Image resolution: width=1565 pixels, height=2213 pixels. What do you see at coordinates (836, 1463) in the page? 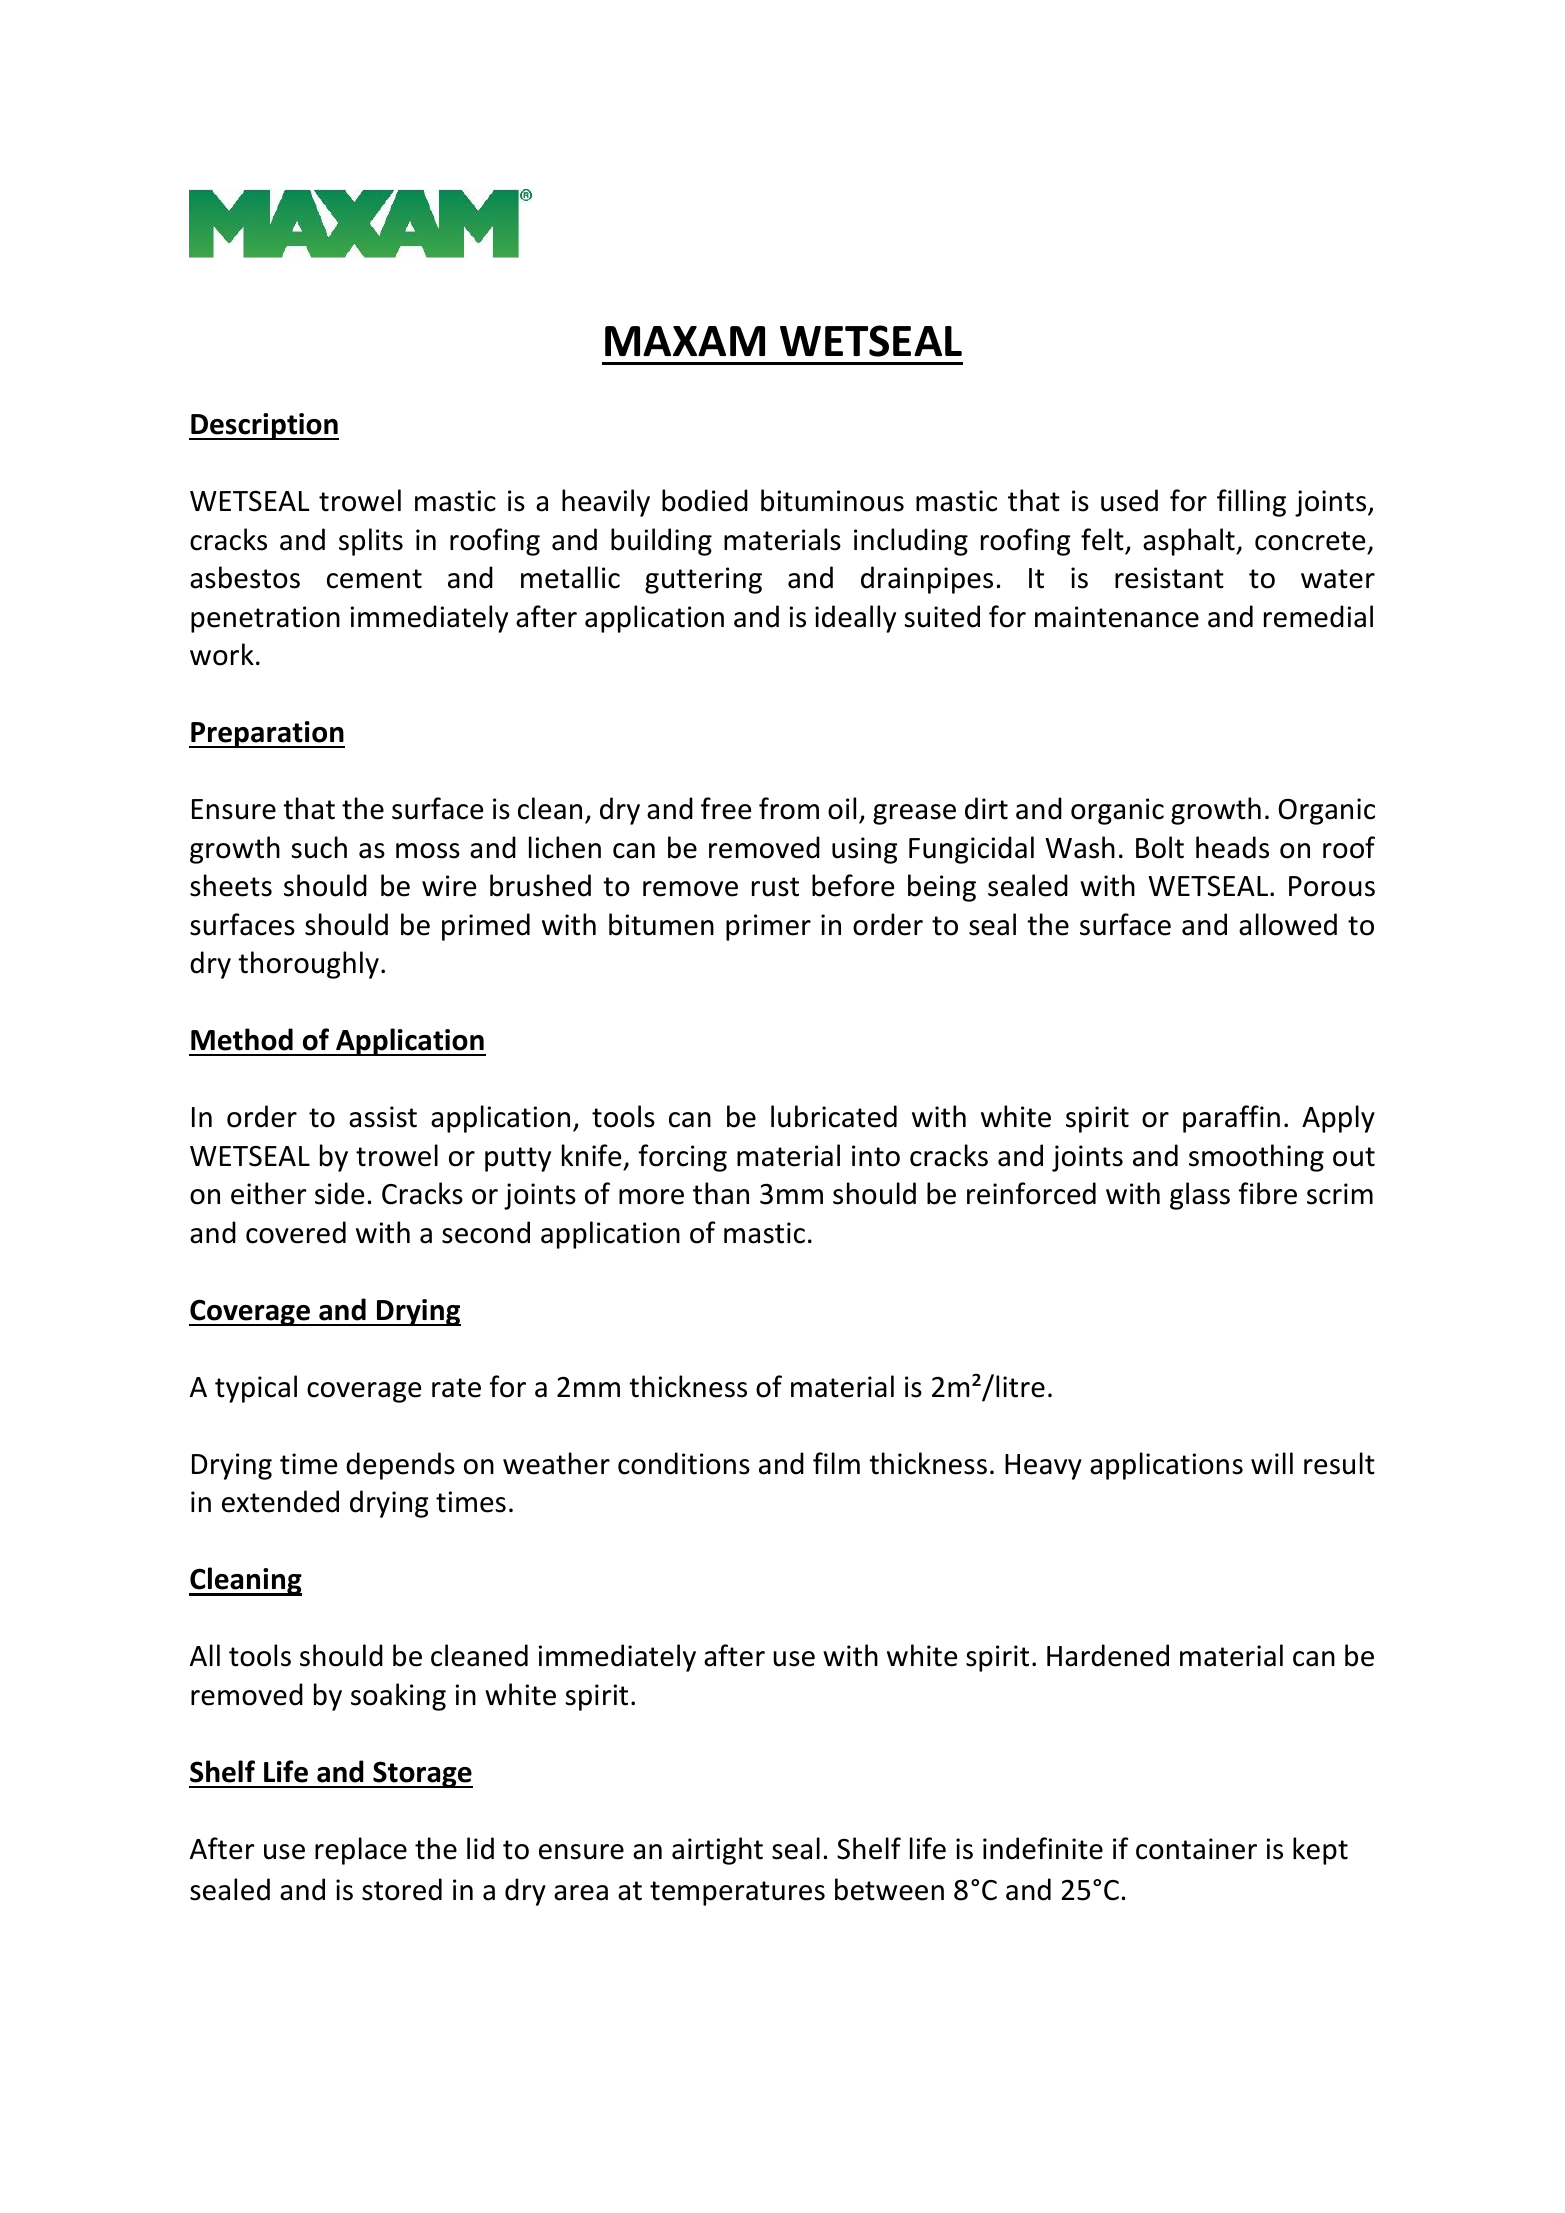
I see `film` at bounding box center [836, 1463].
